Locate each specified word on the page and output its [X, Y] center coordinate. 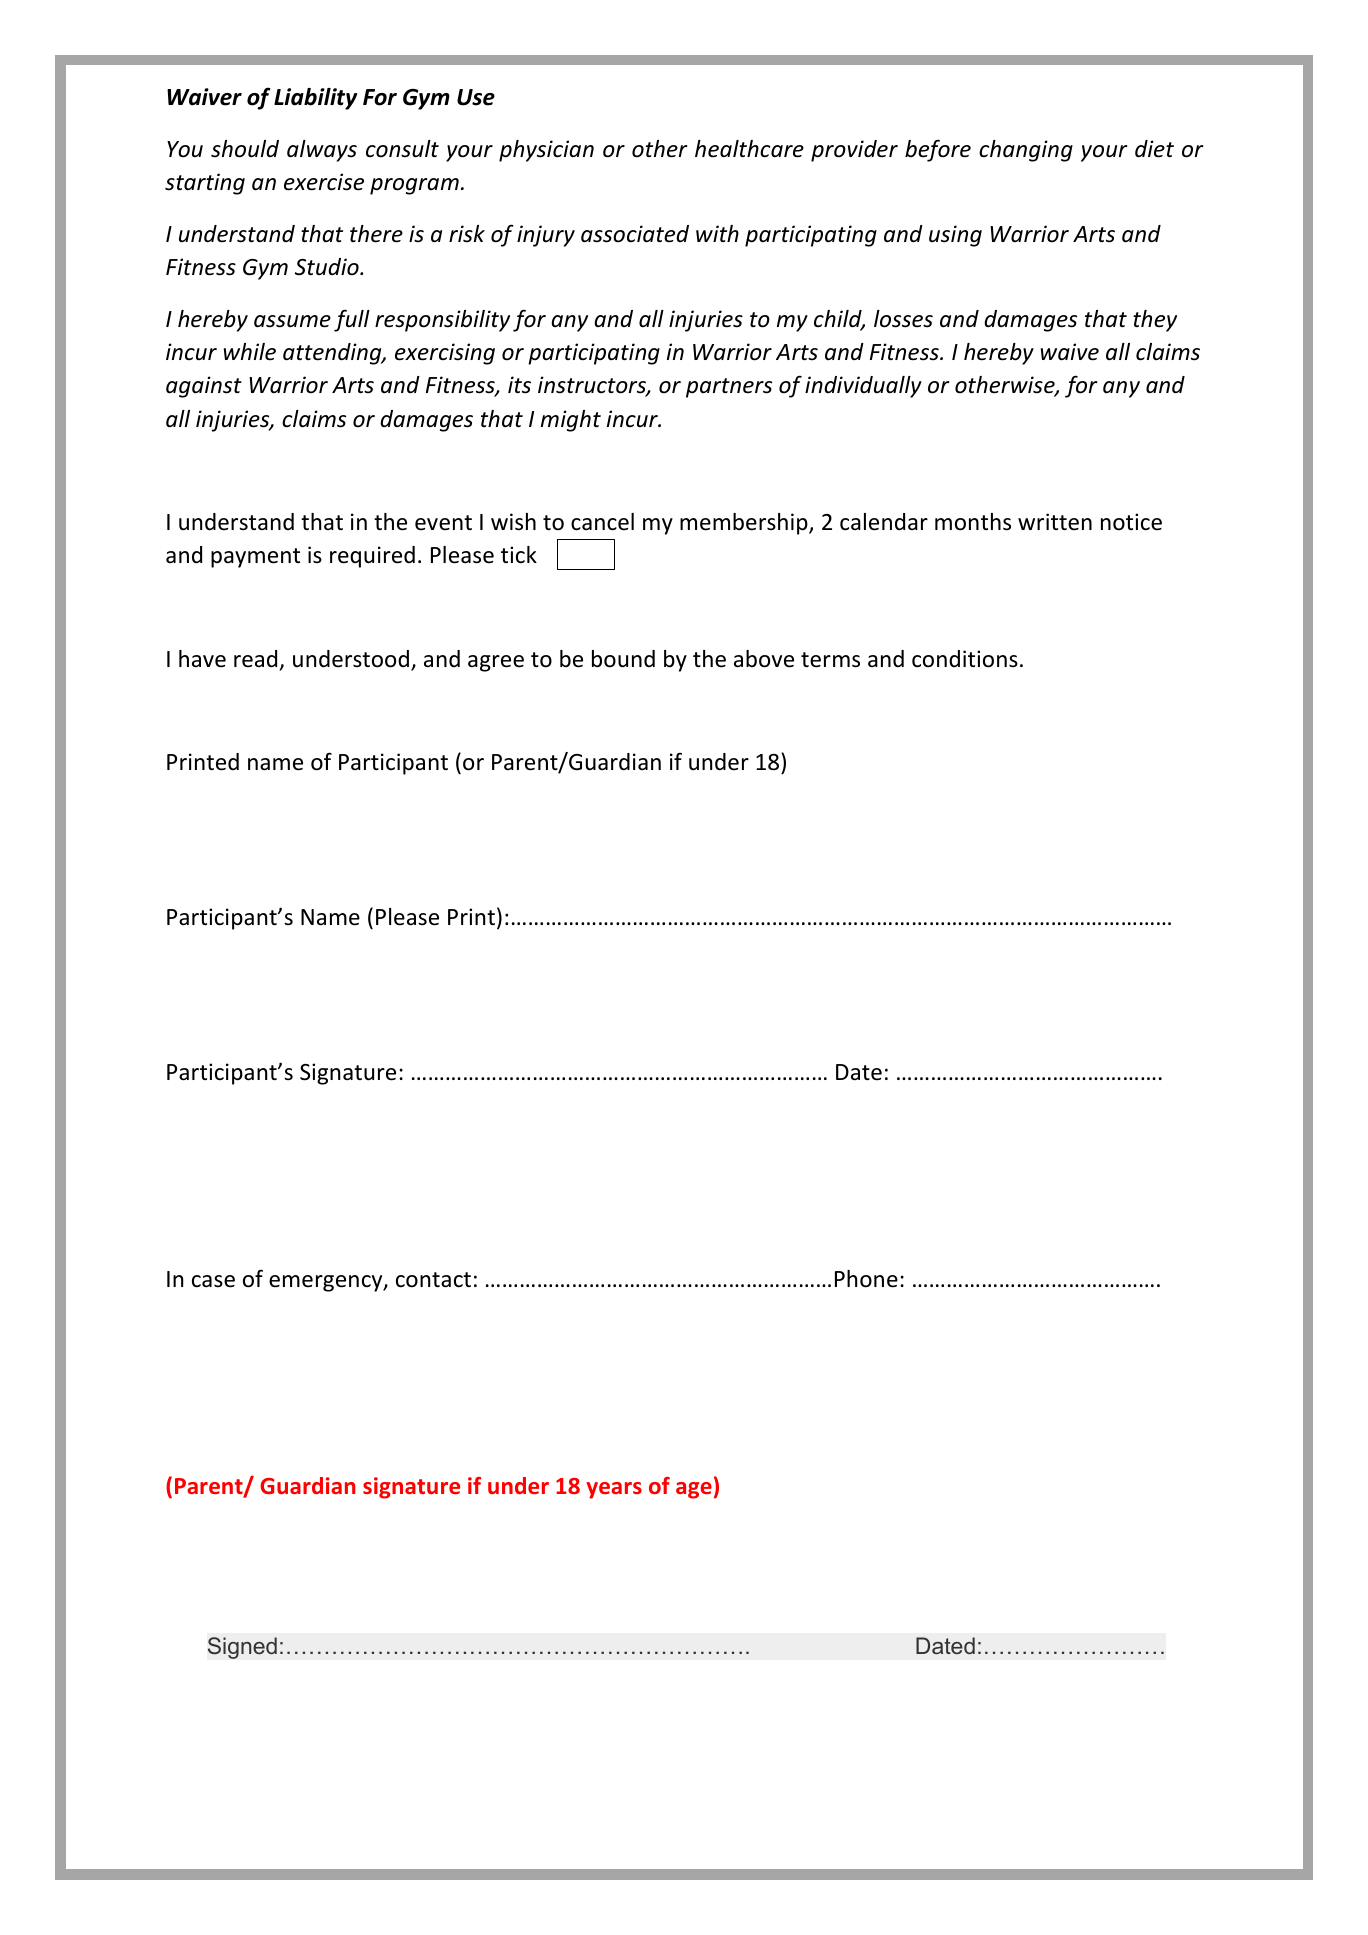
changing [1026, 151]
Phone [866, 1279]
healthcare [749, 149]
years [614, 1490]
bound [623, 659]
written [1055, 522]
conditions [965, 659]
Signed [242, 1648]
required [372, 557]
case [213, 1281]
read [255, 659]
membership [745, 524]
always [322, 151]
